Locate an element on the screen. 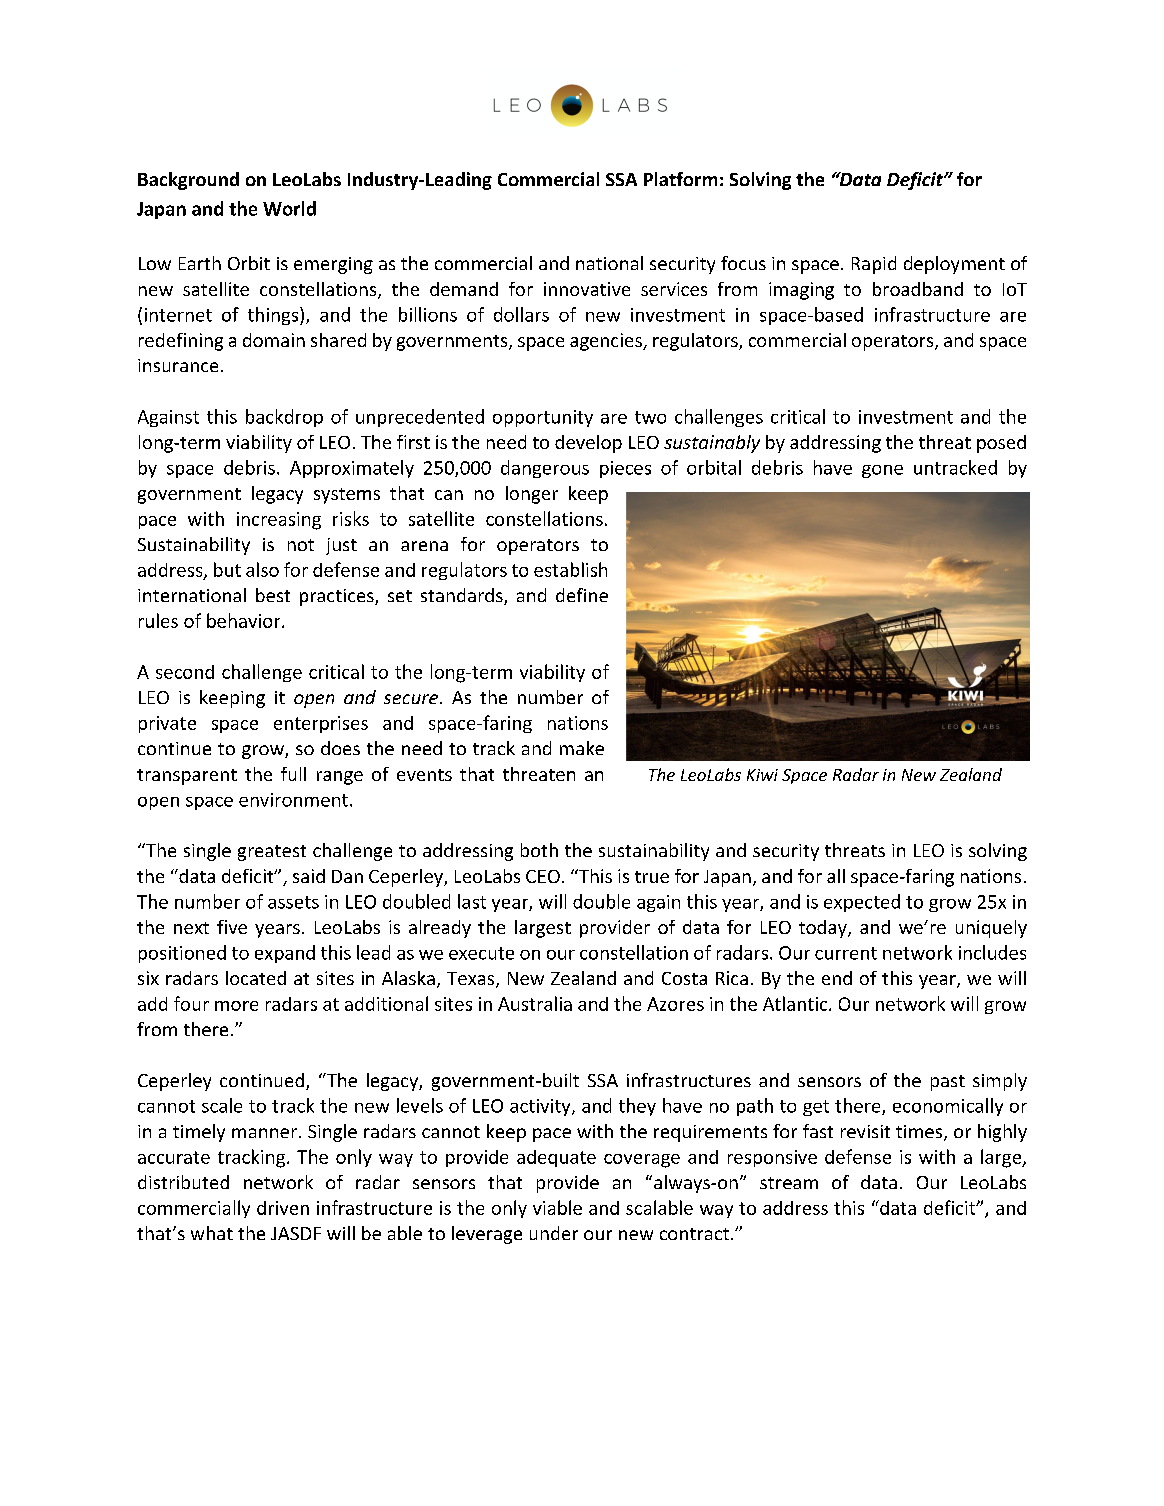  Rapid is located at coordinates (874, 265).
